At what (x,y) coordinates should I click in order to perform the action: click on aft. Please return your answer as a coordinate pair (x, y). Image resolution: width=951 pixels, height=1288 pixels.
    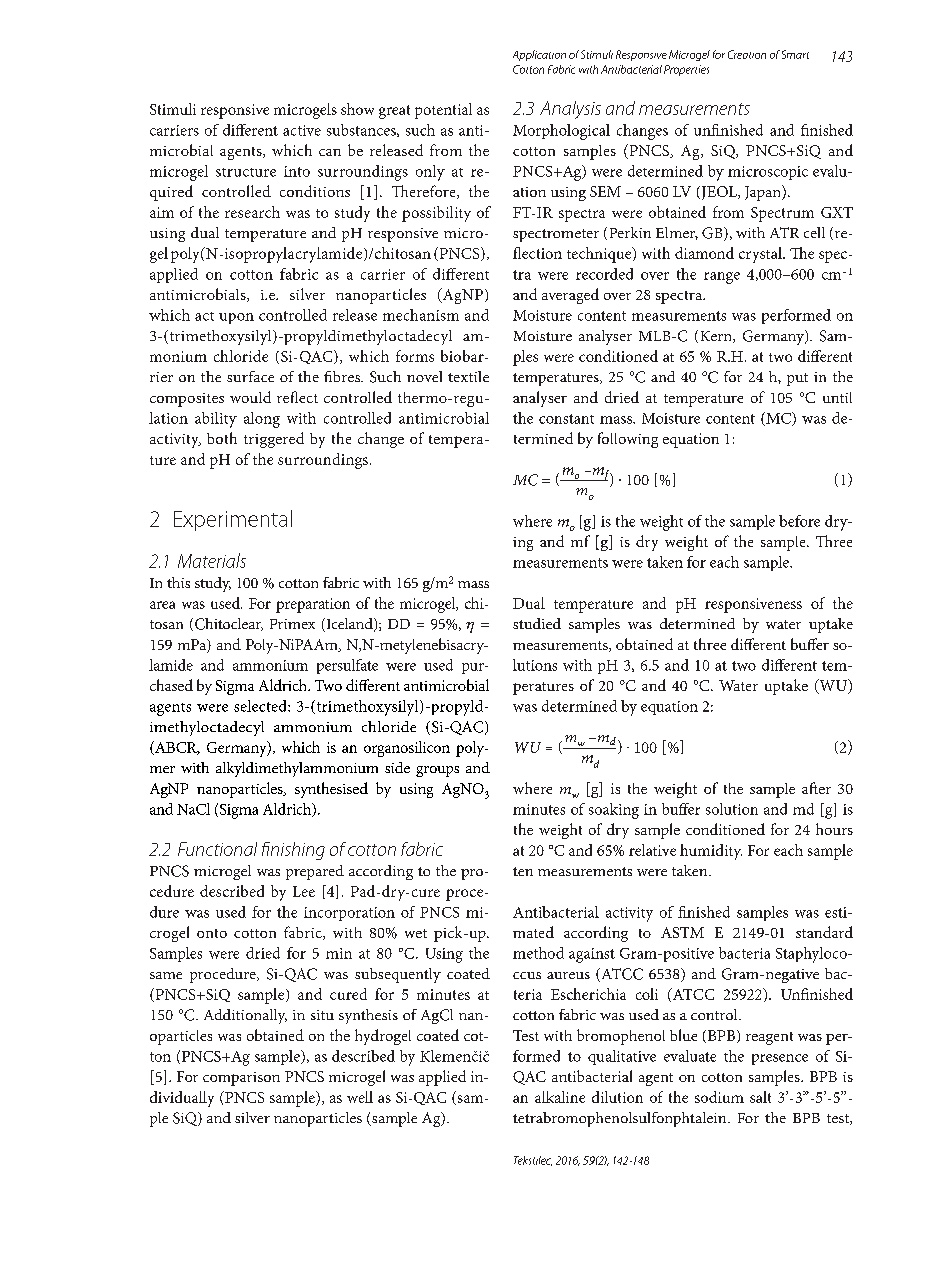
    Looking at the image, I should click on (810, 788).
